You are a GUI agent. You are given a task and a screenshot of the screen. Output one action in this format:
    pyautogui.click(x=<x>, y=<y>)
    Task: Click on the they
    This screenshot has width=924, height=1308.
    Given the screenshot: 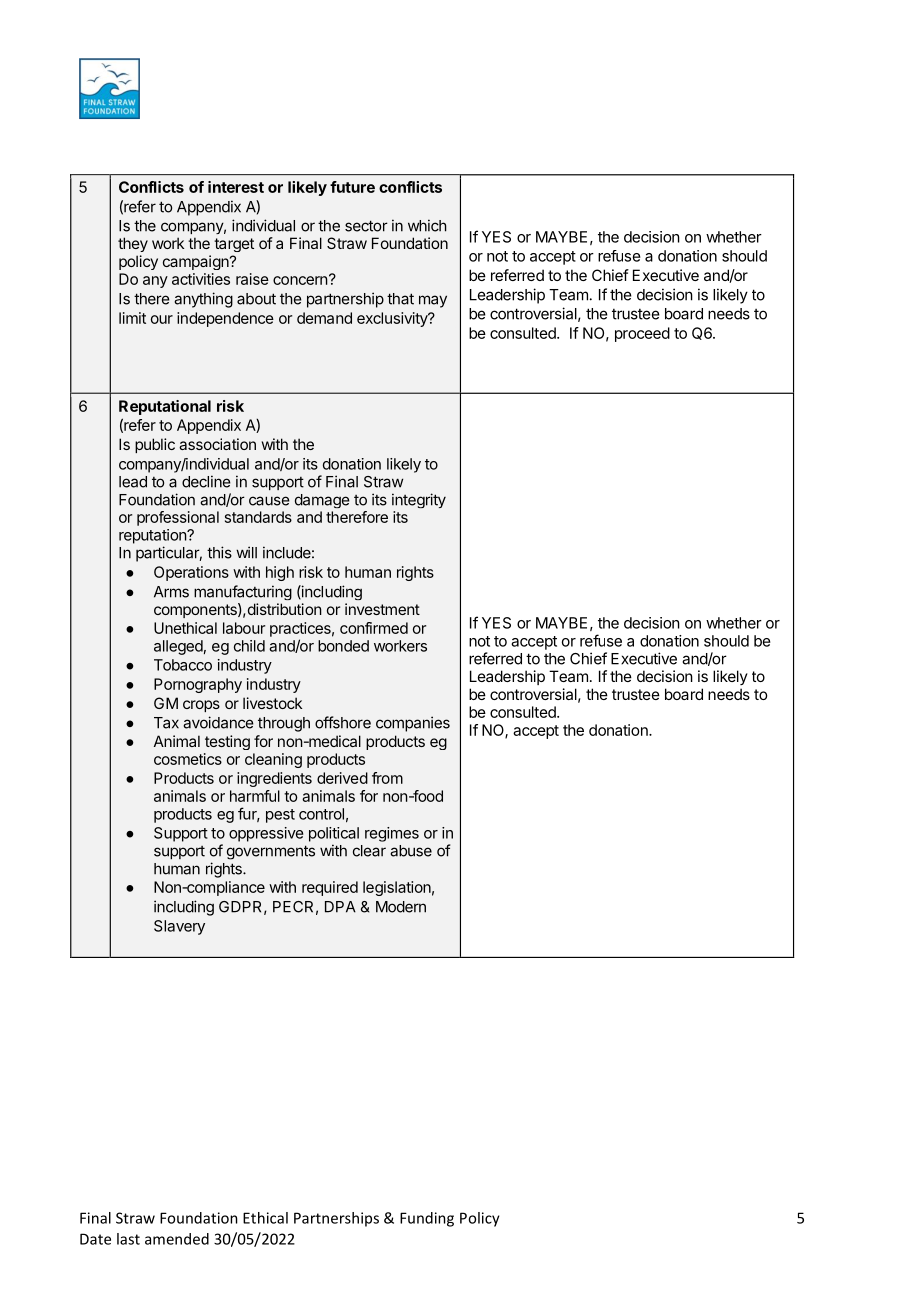 What is the action you would take?
    pyautogui.click(x=133, y=244)
